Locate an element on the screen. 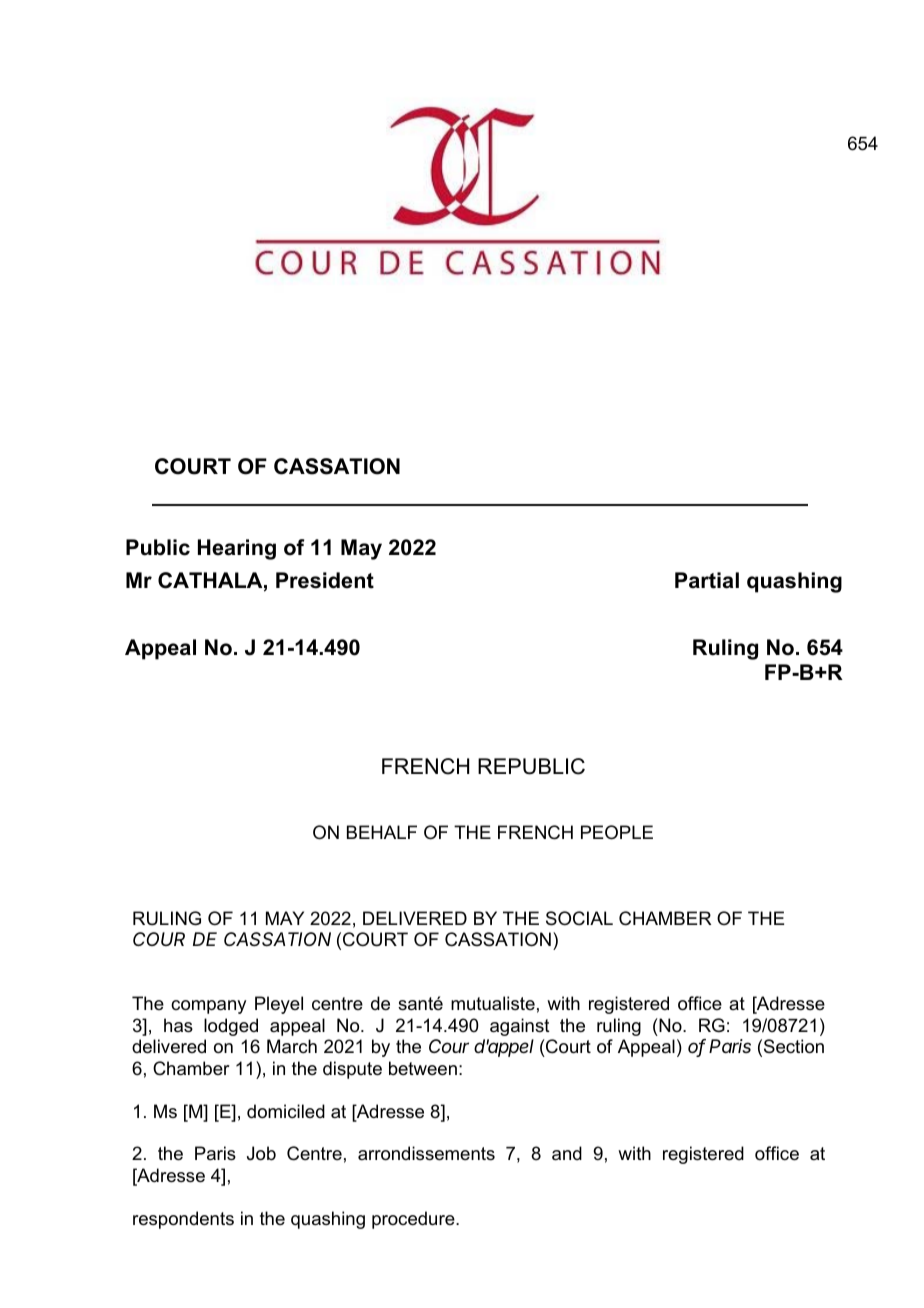 This screenshot has width=924, height=1308. BEHALF is located at coordinates (382, 832).
